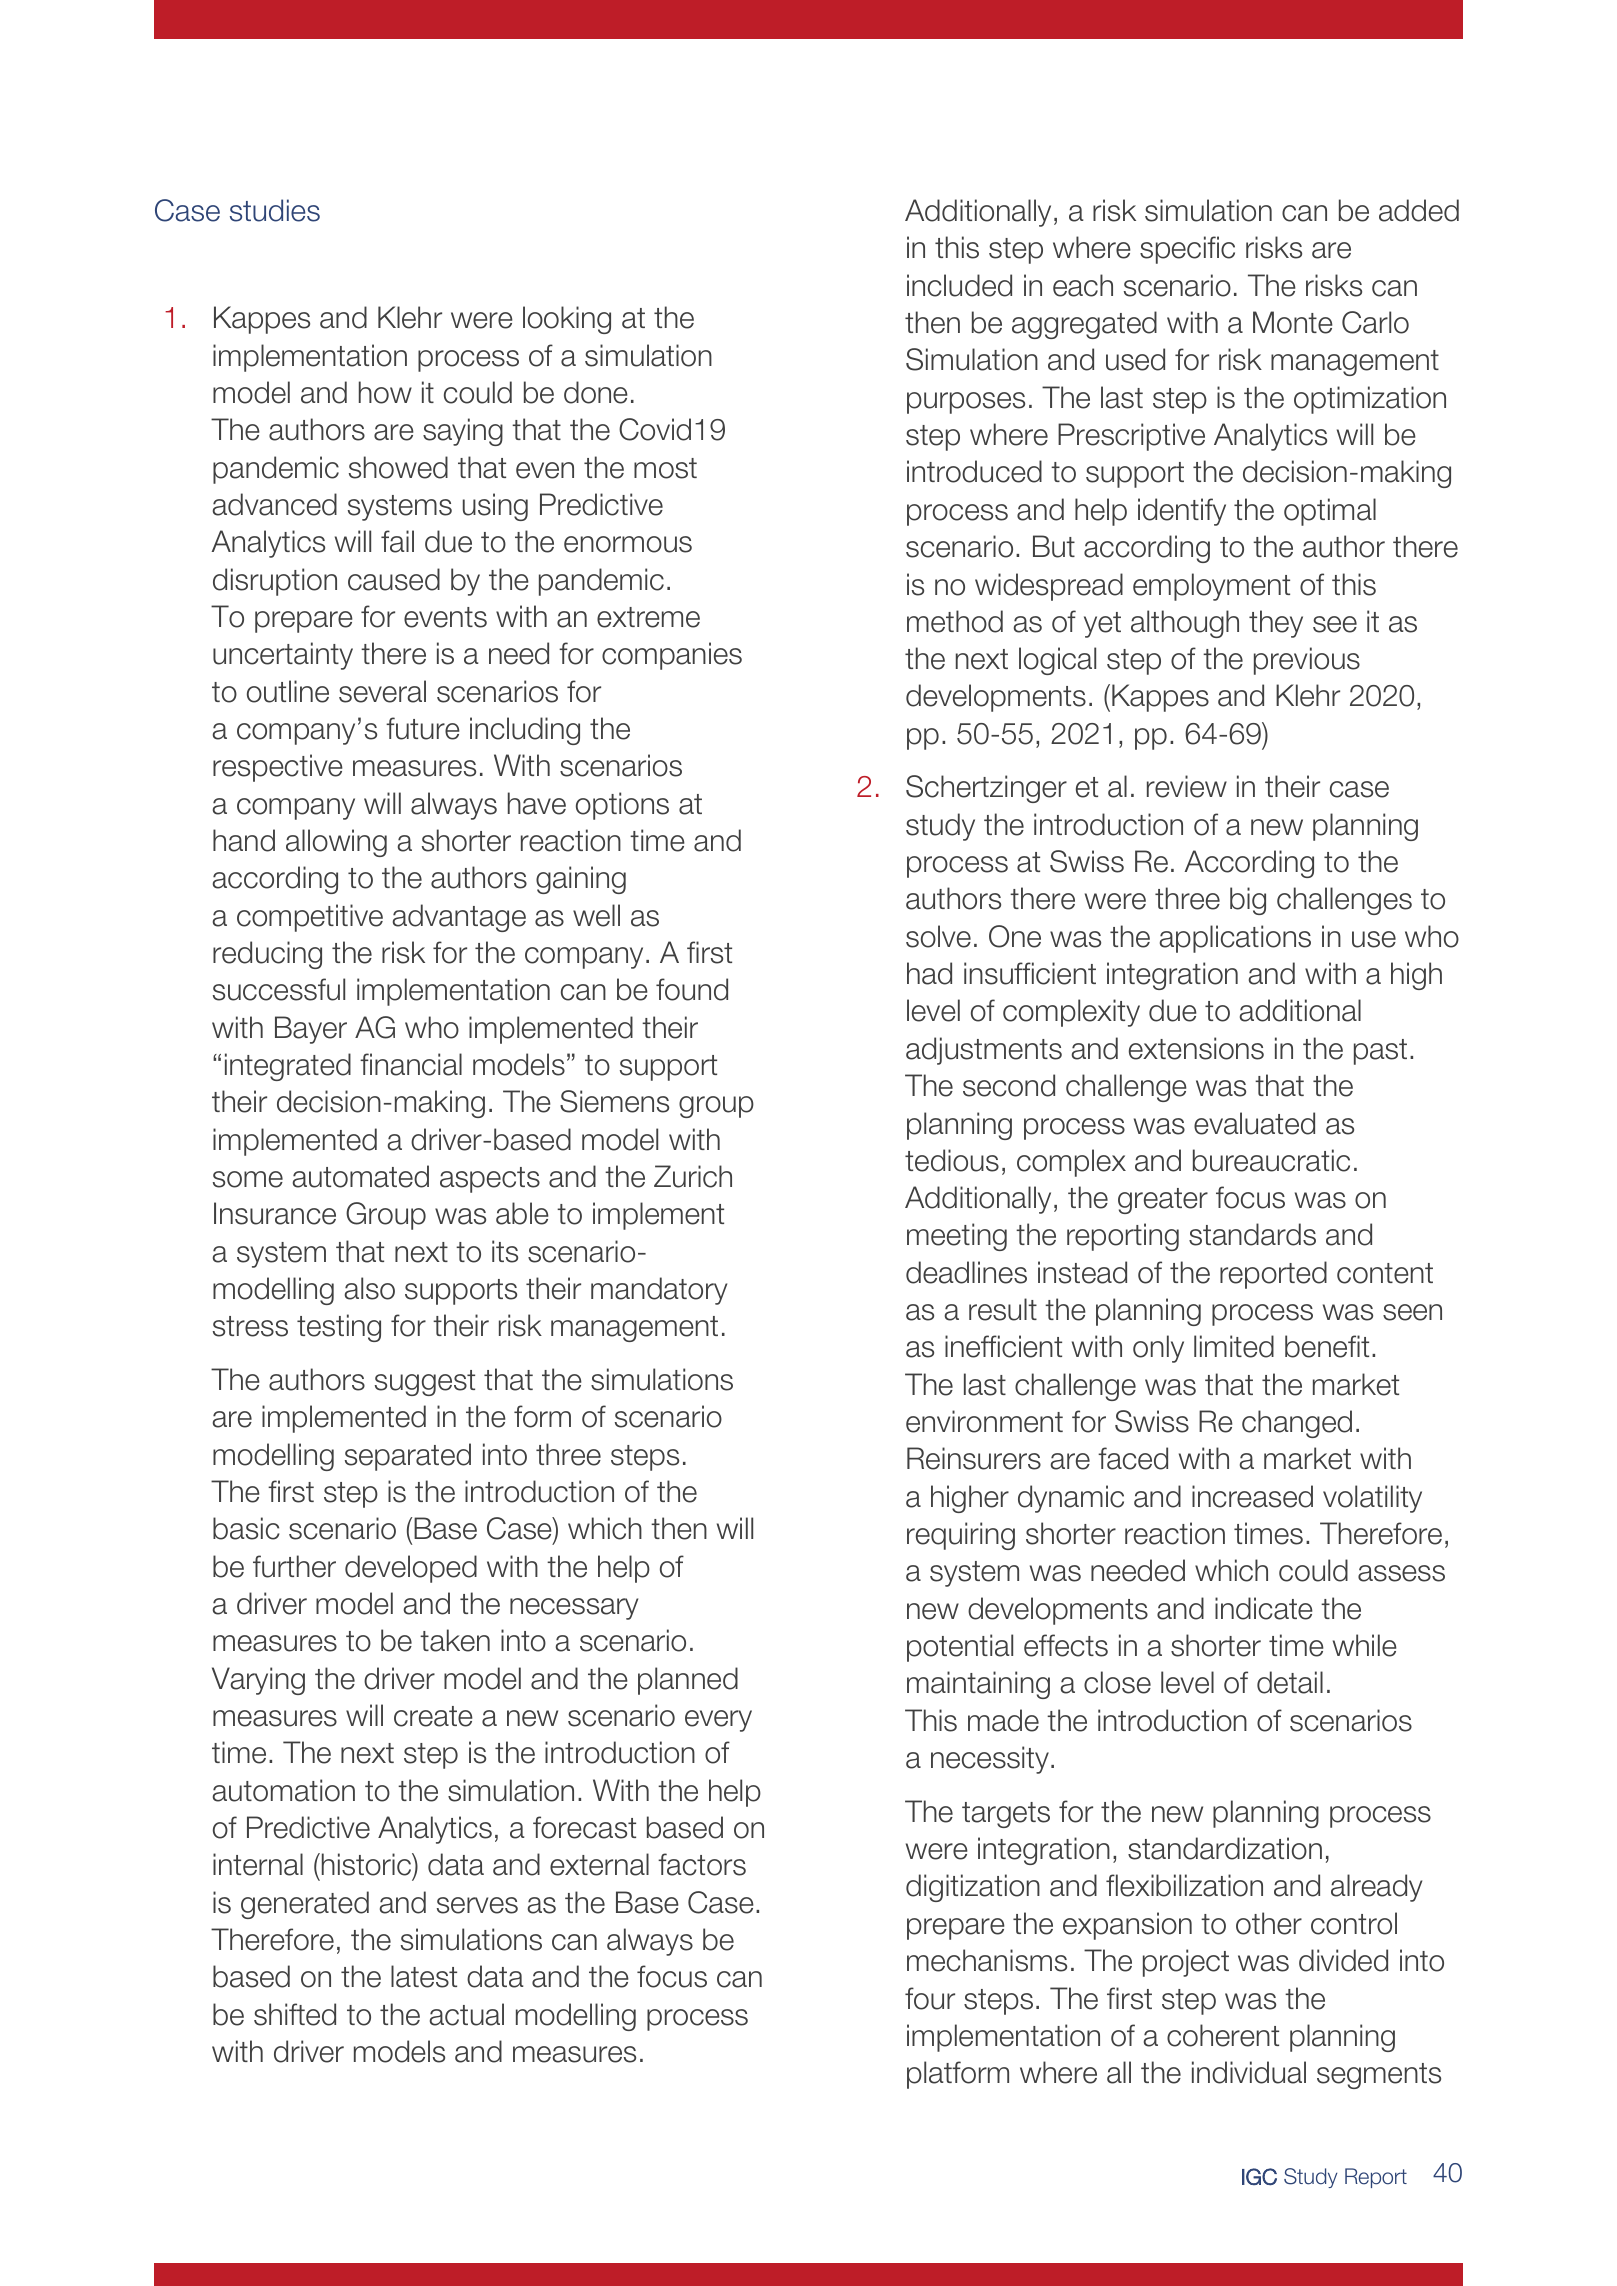  What do you see at coordinates (930, 1998) in the document?
I see `four` at bounding box center [930, 1998].
